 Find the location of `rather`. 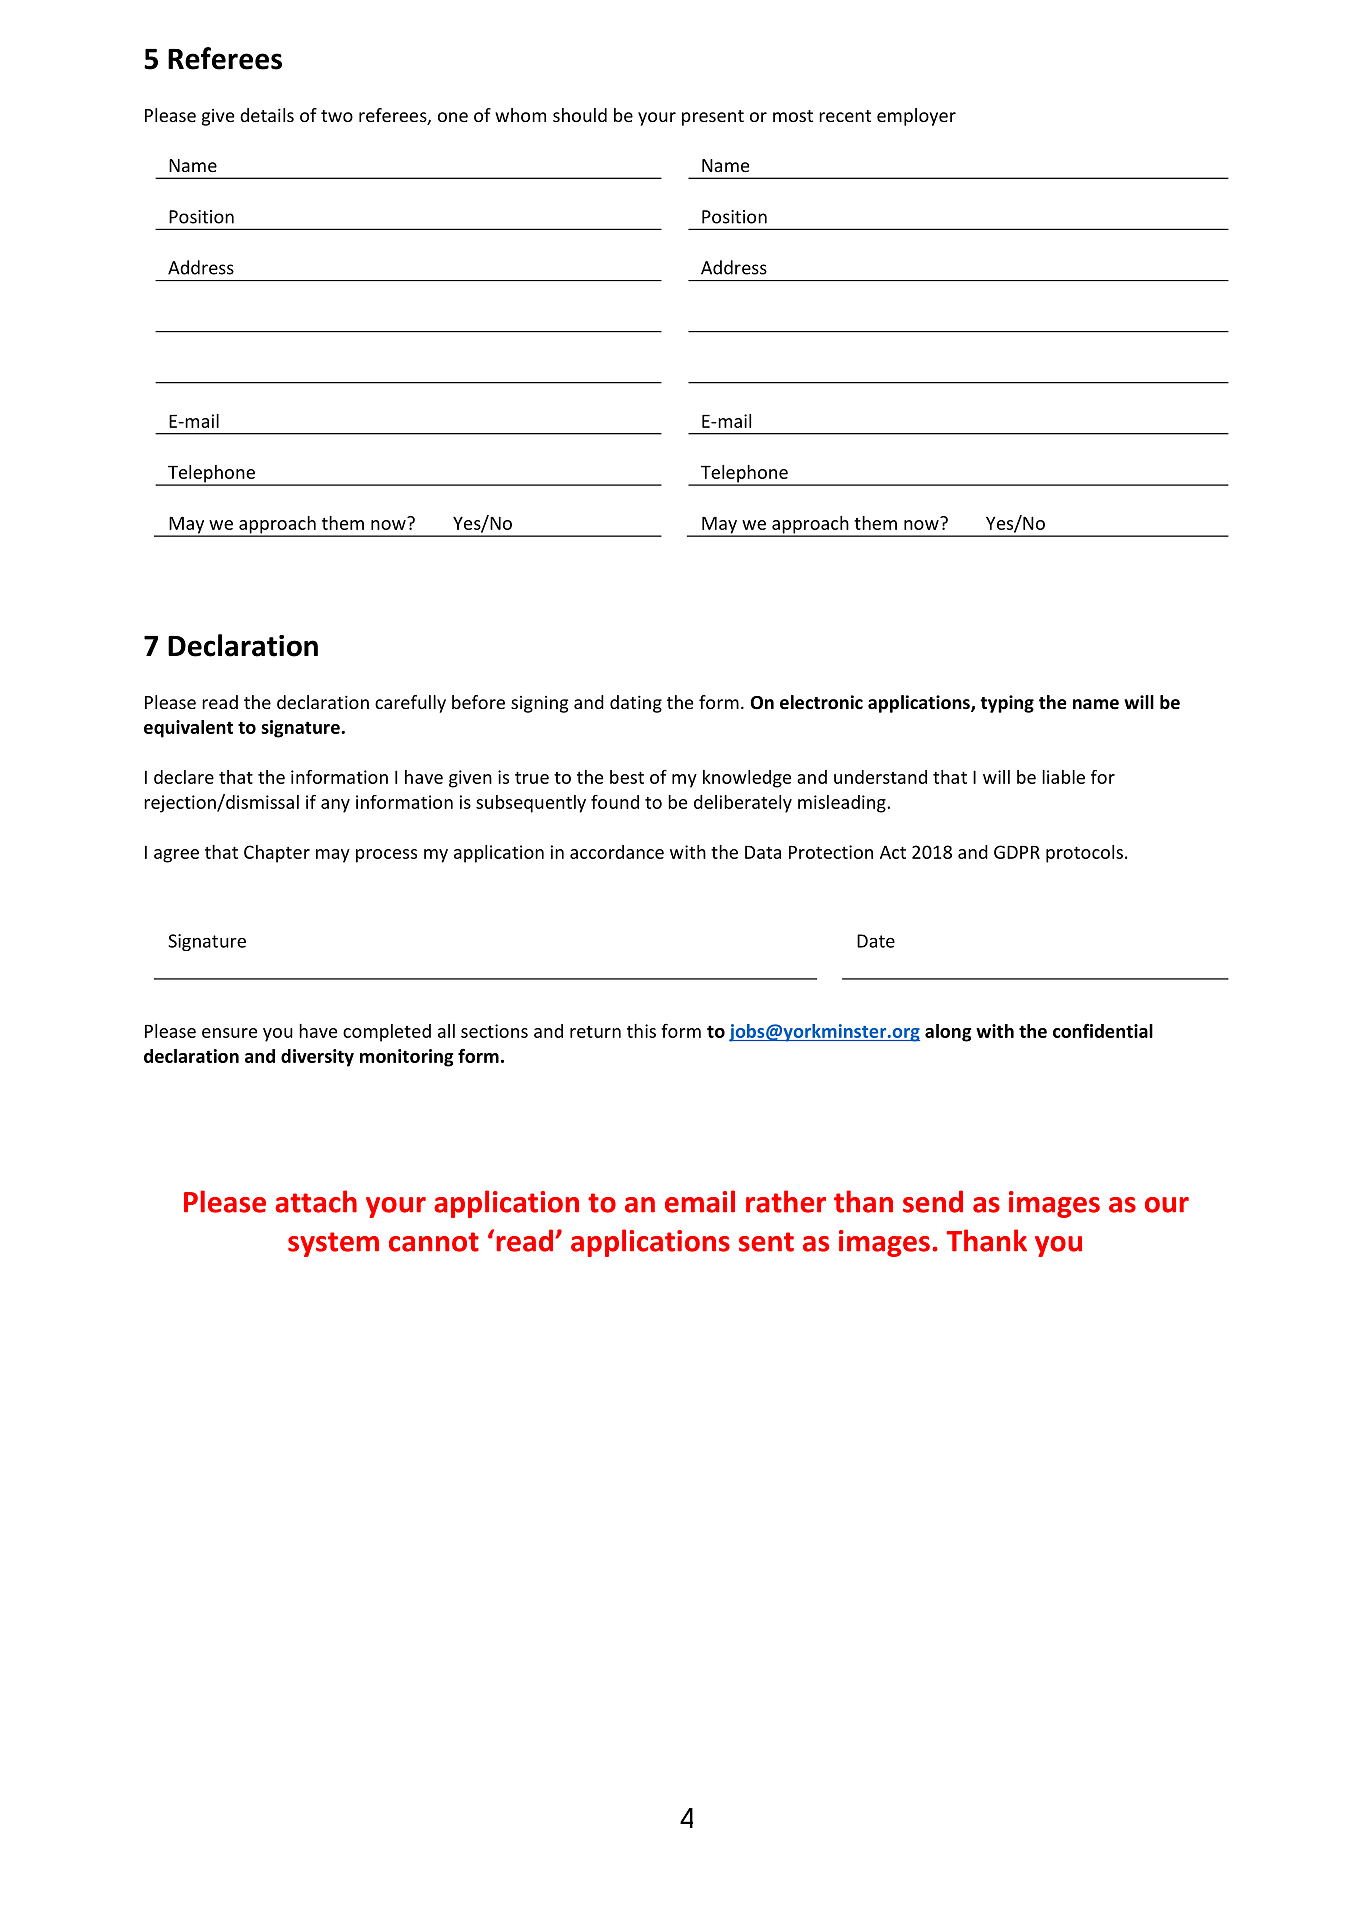

rather is located at coordinates (786, 1201).
